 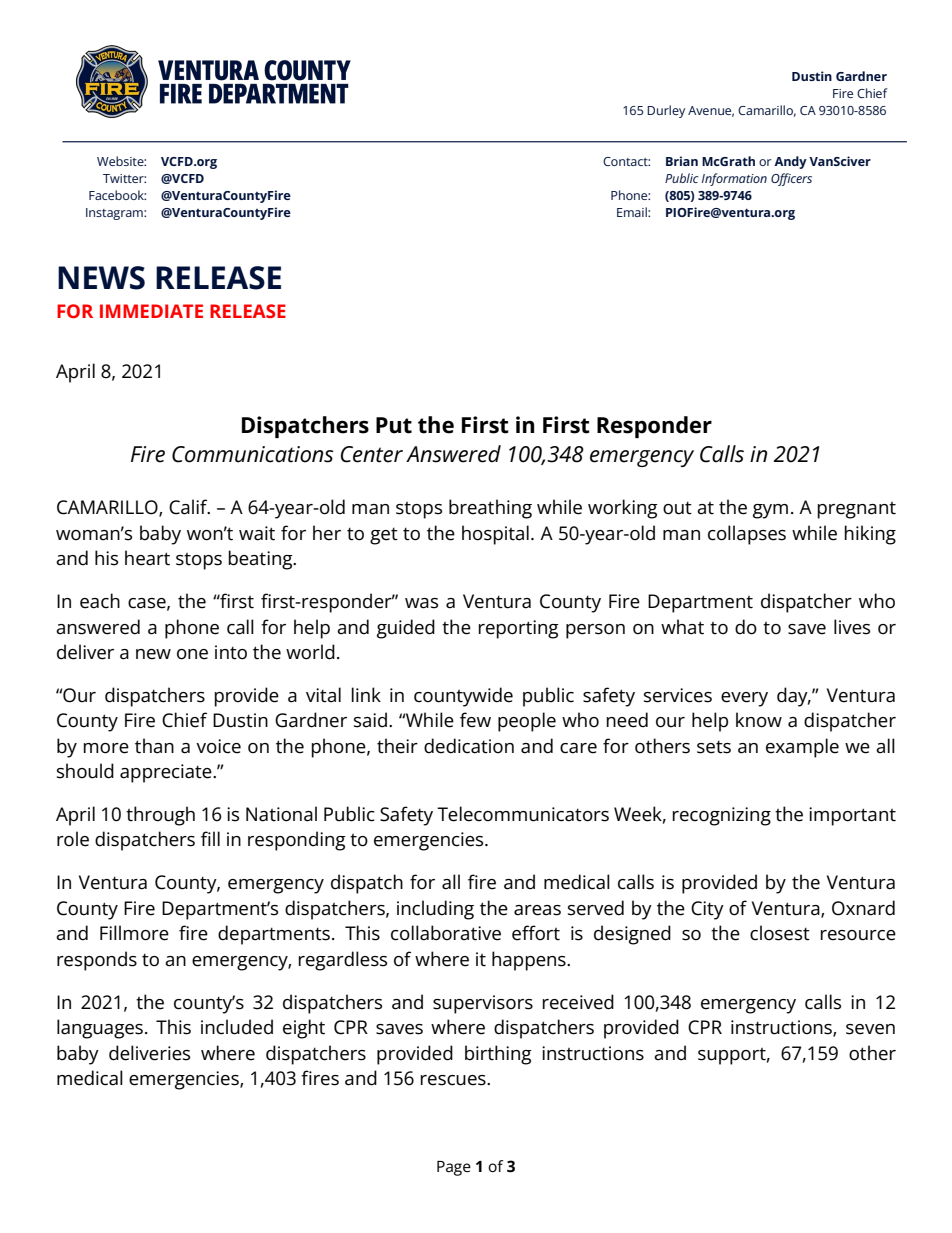 I want to click on gym, so click(x=770, y=511).
